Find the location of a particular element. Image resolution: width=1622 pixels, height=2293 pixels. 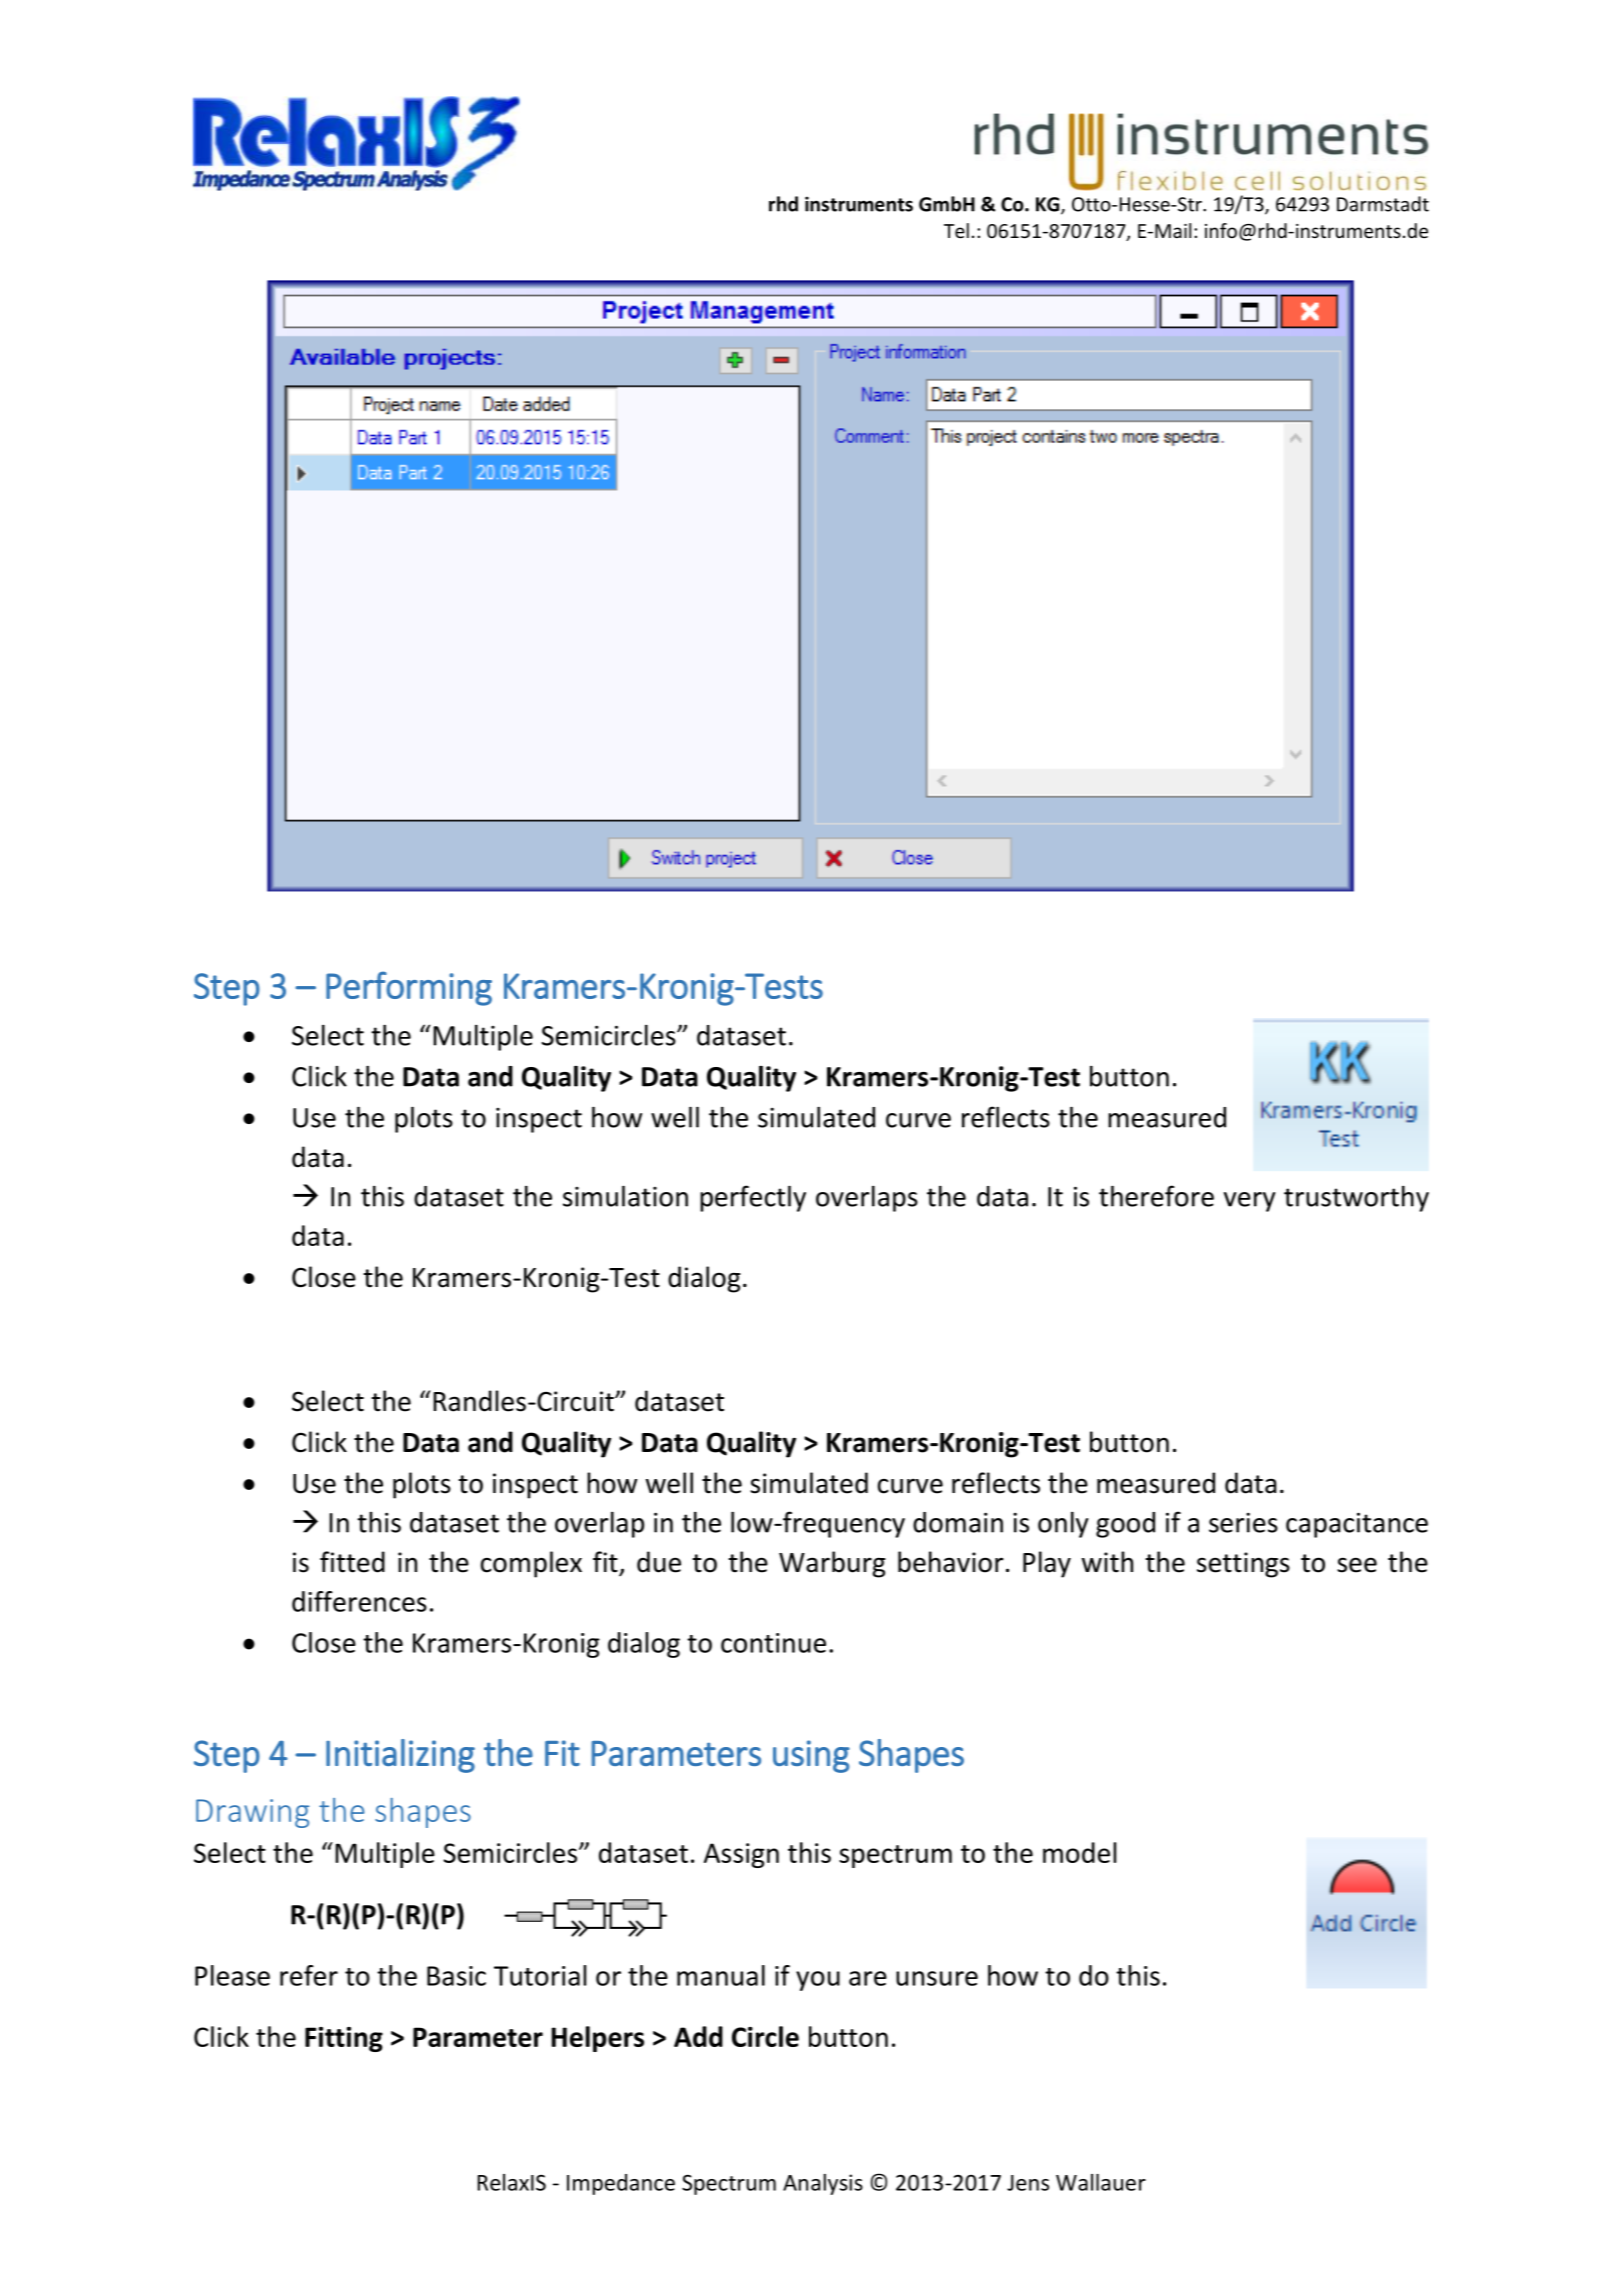

Warburg is located at coordinates (832, 1564).
